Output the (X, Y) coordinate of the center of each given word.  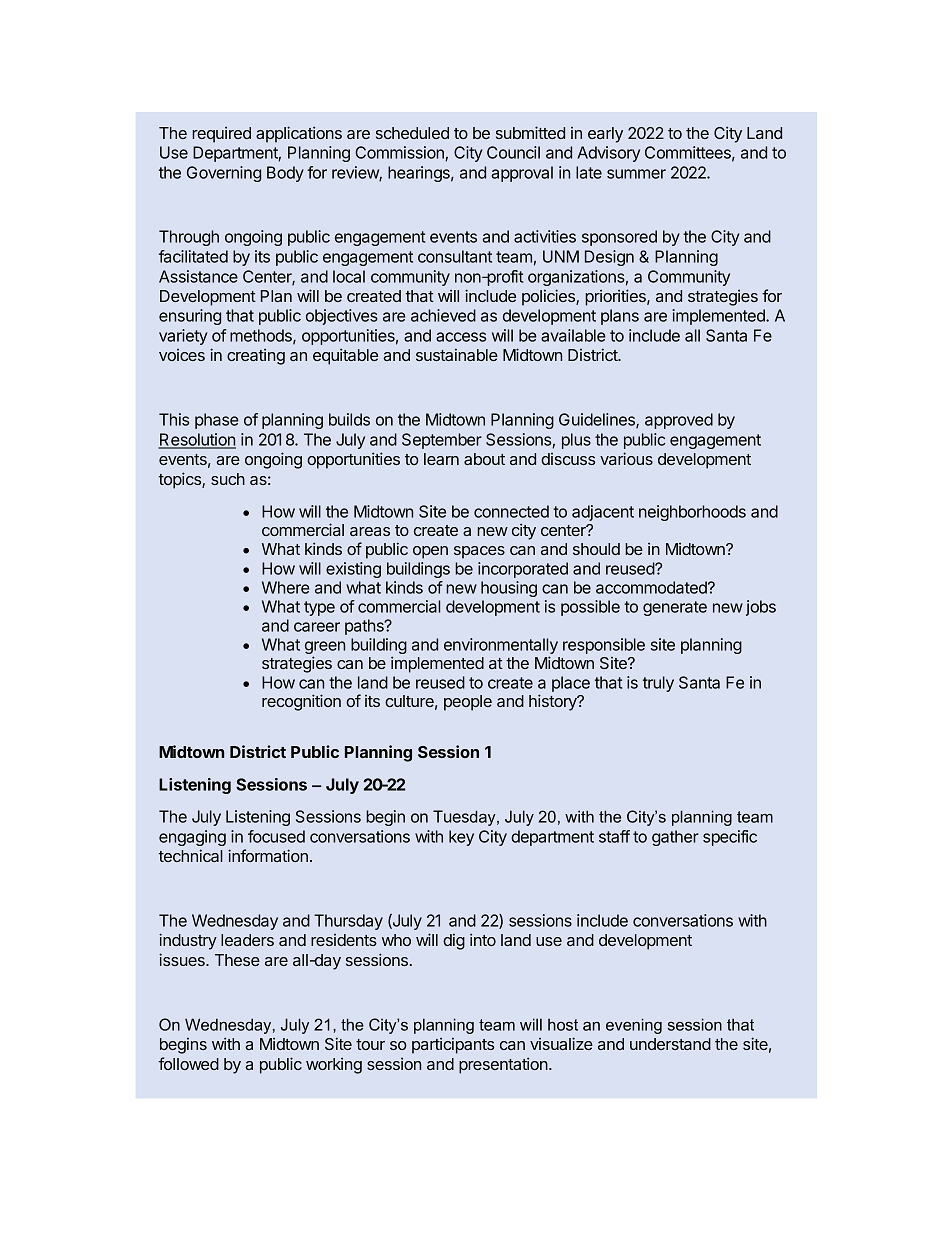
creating (256, 356)
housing (509, 589)
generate (675, 608)
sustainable (457, 354)
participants (453, 1045)
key (461, 838)
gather (675, 838)
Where (286, 587)
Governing (224, 174)
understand (670, 1044)
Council (513, 152)
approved (679, 421)
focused (276, 836)
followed (189, 1063)
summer (636, 174)
